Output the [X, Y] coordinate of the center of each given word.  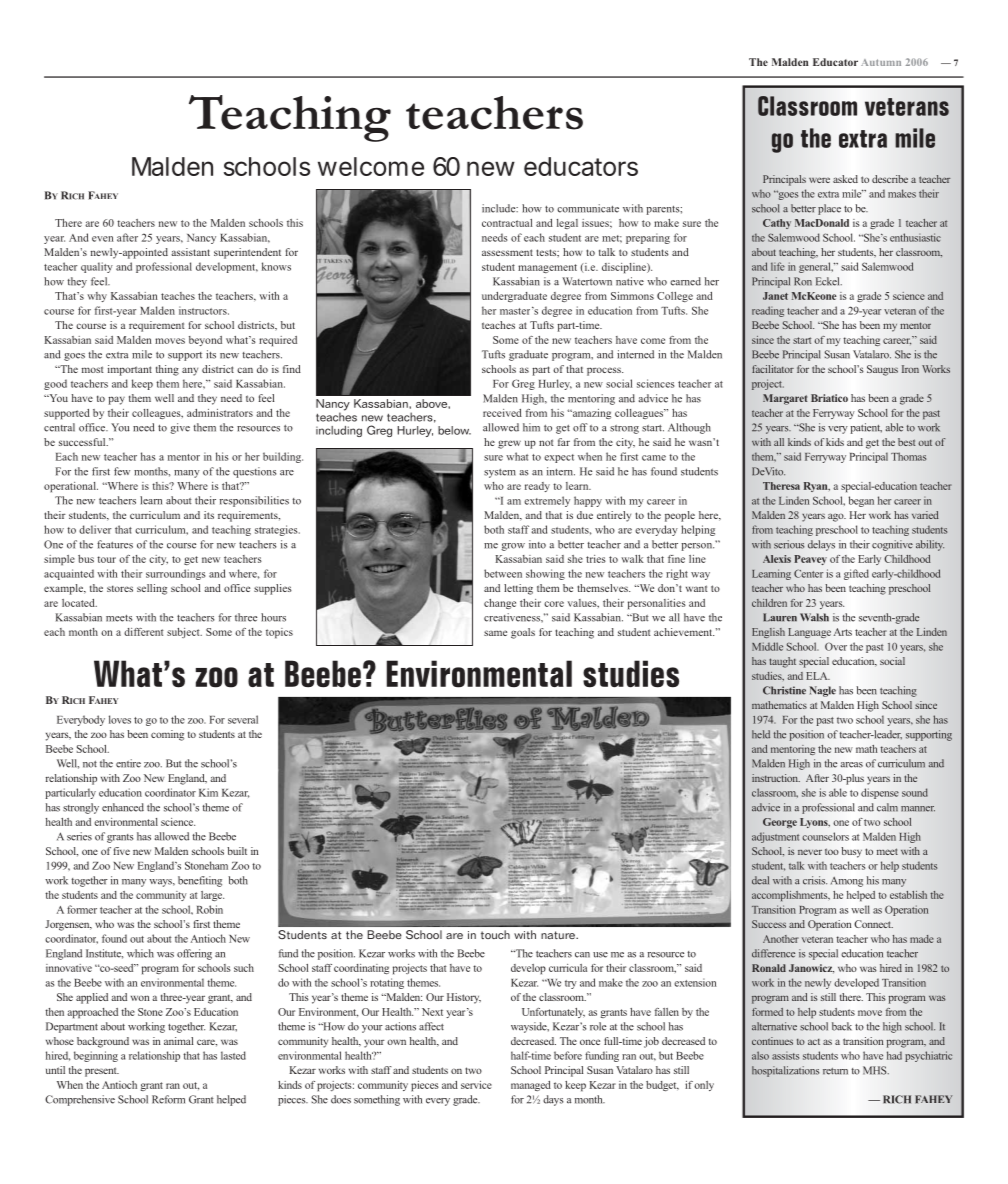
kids [835, 442]
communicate [588, 208]
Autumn [881, 62]
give [180, 428]
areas [852, 765]
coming [167, 735]
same [495, 633]
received [502, 413]
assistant [190, 252]
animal [178, 1041]
